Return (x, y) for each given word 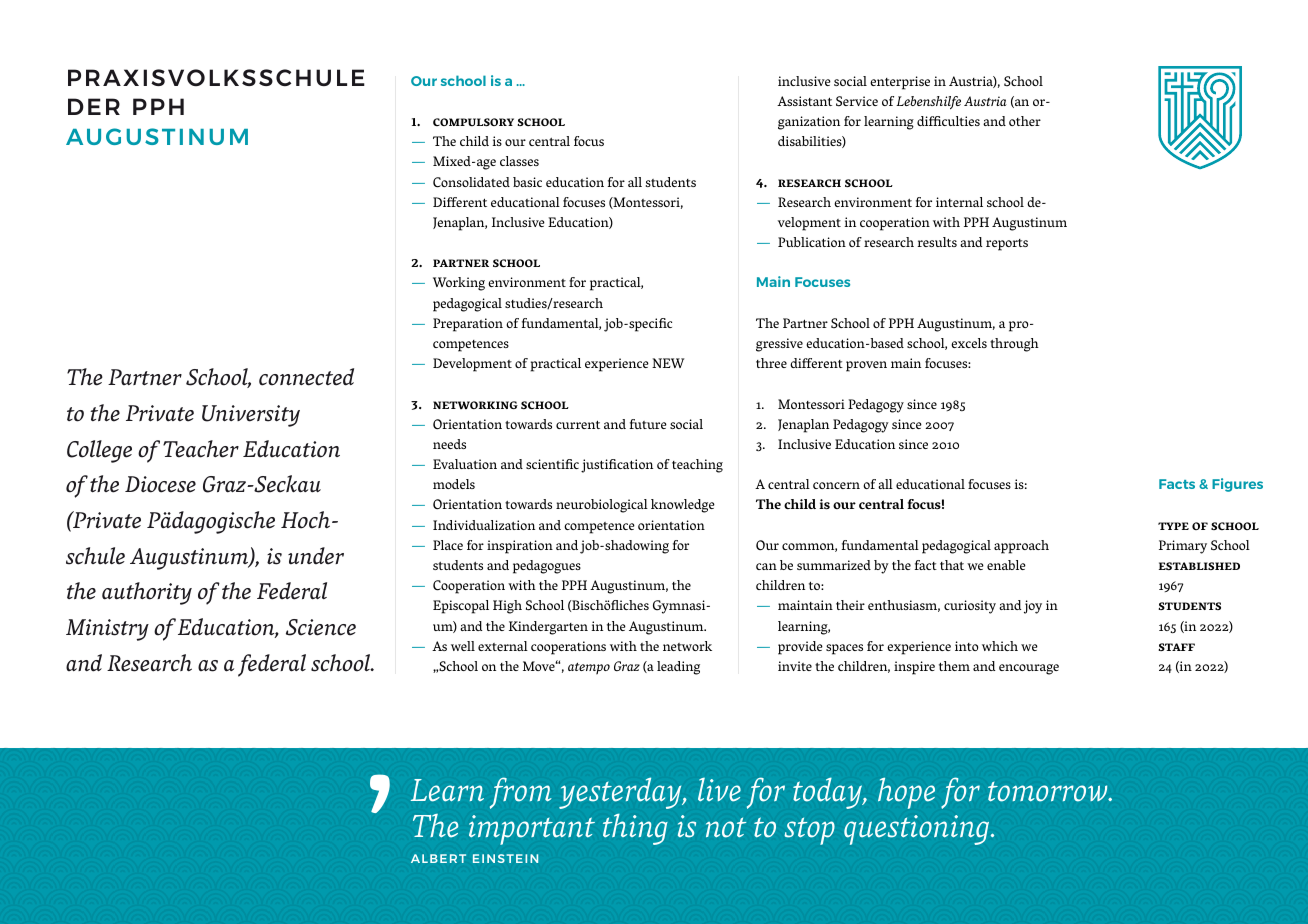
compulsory (473, 122)
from (521, 793)
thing (635, 829)
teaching (697, 466)
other (1025, 121)
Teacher (201, 449)
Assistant (804, 101)
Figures (1237, 485)
